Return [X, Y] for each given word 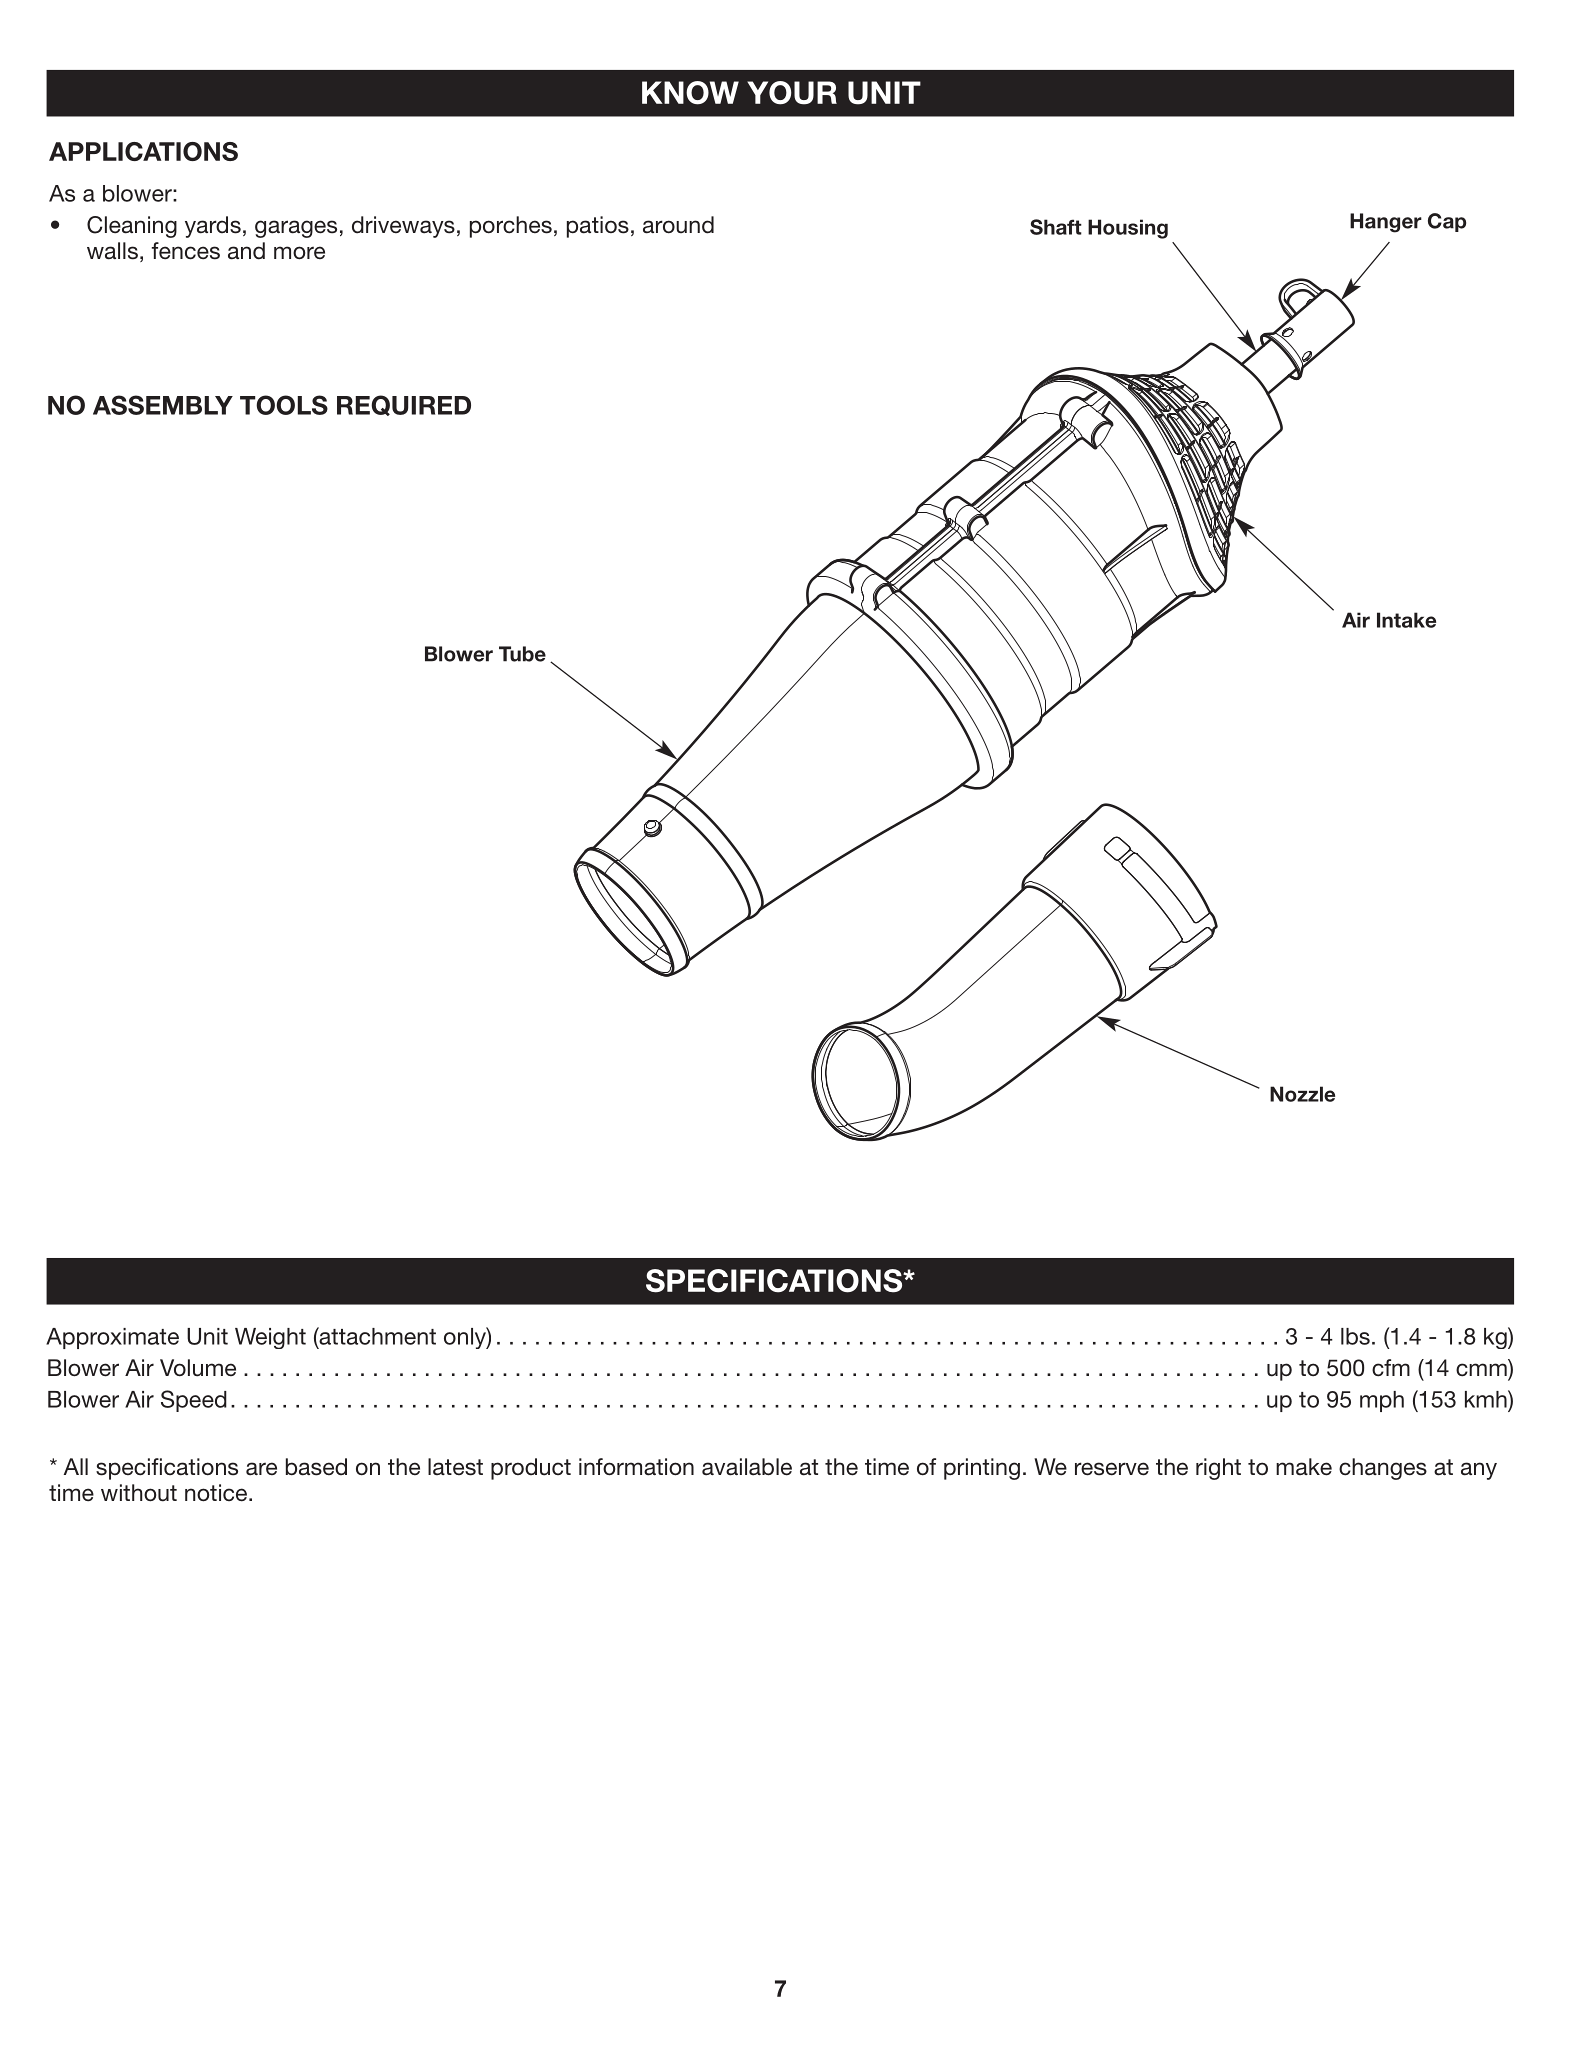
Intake [1406, 620]
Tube [522, 654]
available [747, 1467]
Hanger [1386, 223]
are [261, 1469]
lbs [1355, 1336]
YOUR [792, 93]
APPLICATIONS [143, 151]
